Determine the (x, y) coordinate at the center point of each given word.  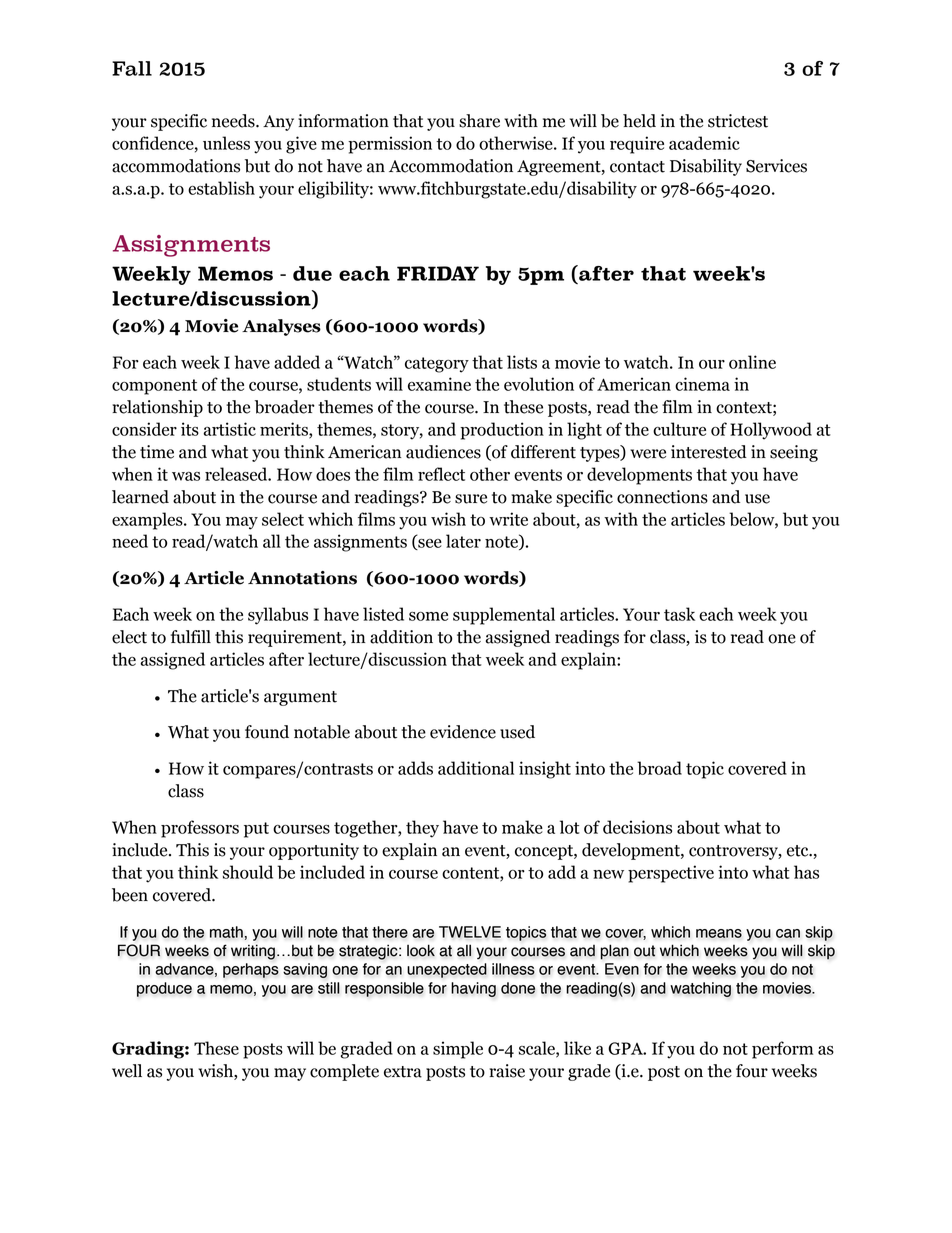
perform (782, 1050)
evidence (463, 732)
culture (679, 429)
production (502, 431)
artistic (229, 429)
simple (458, 1050)
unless (226, 143)
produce (164, 989)
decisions (637, 827)
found (267, 732)
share (479, 121)
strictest (738, 121)
